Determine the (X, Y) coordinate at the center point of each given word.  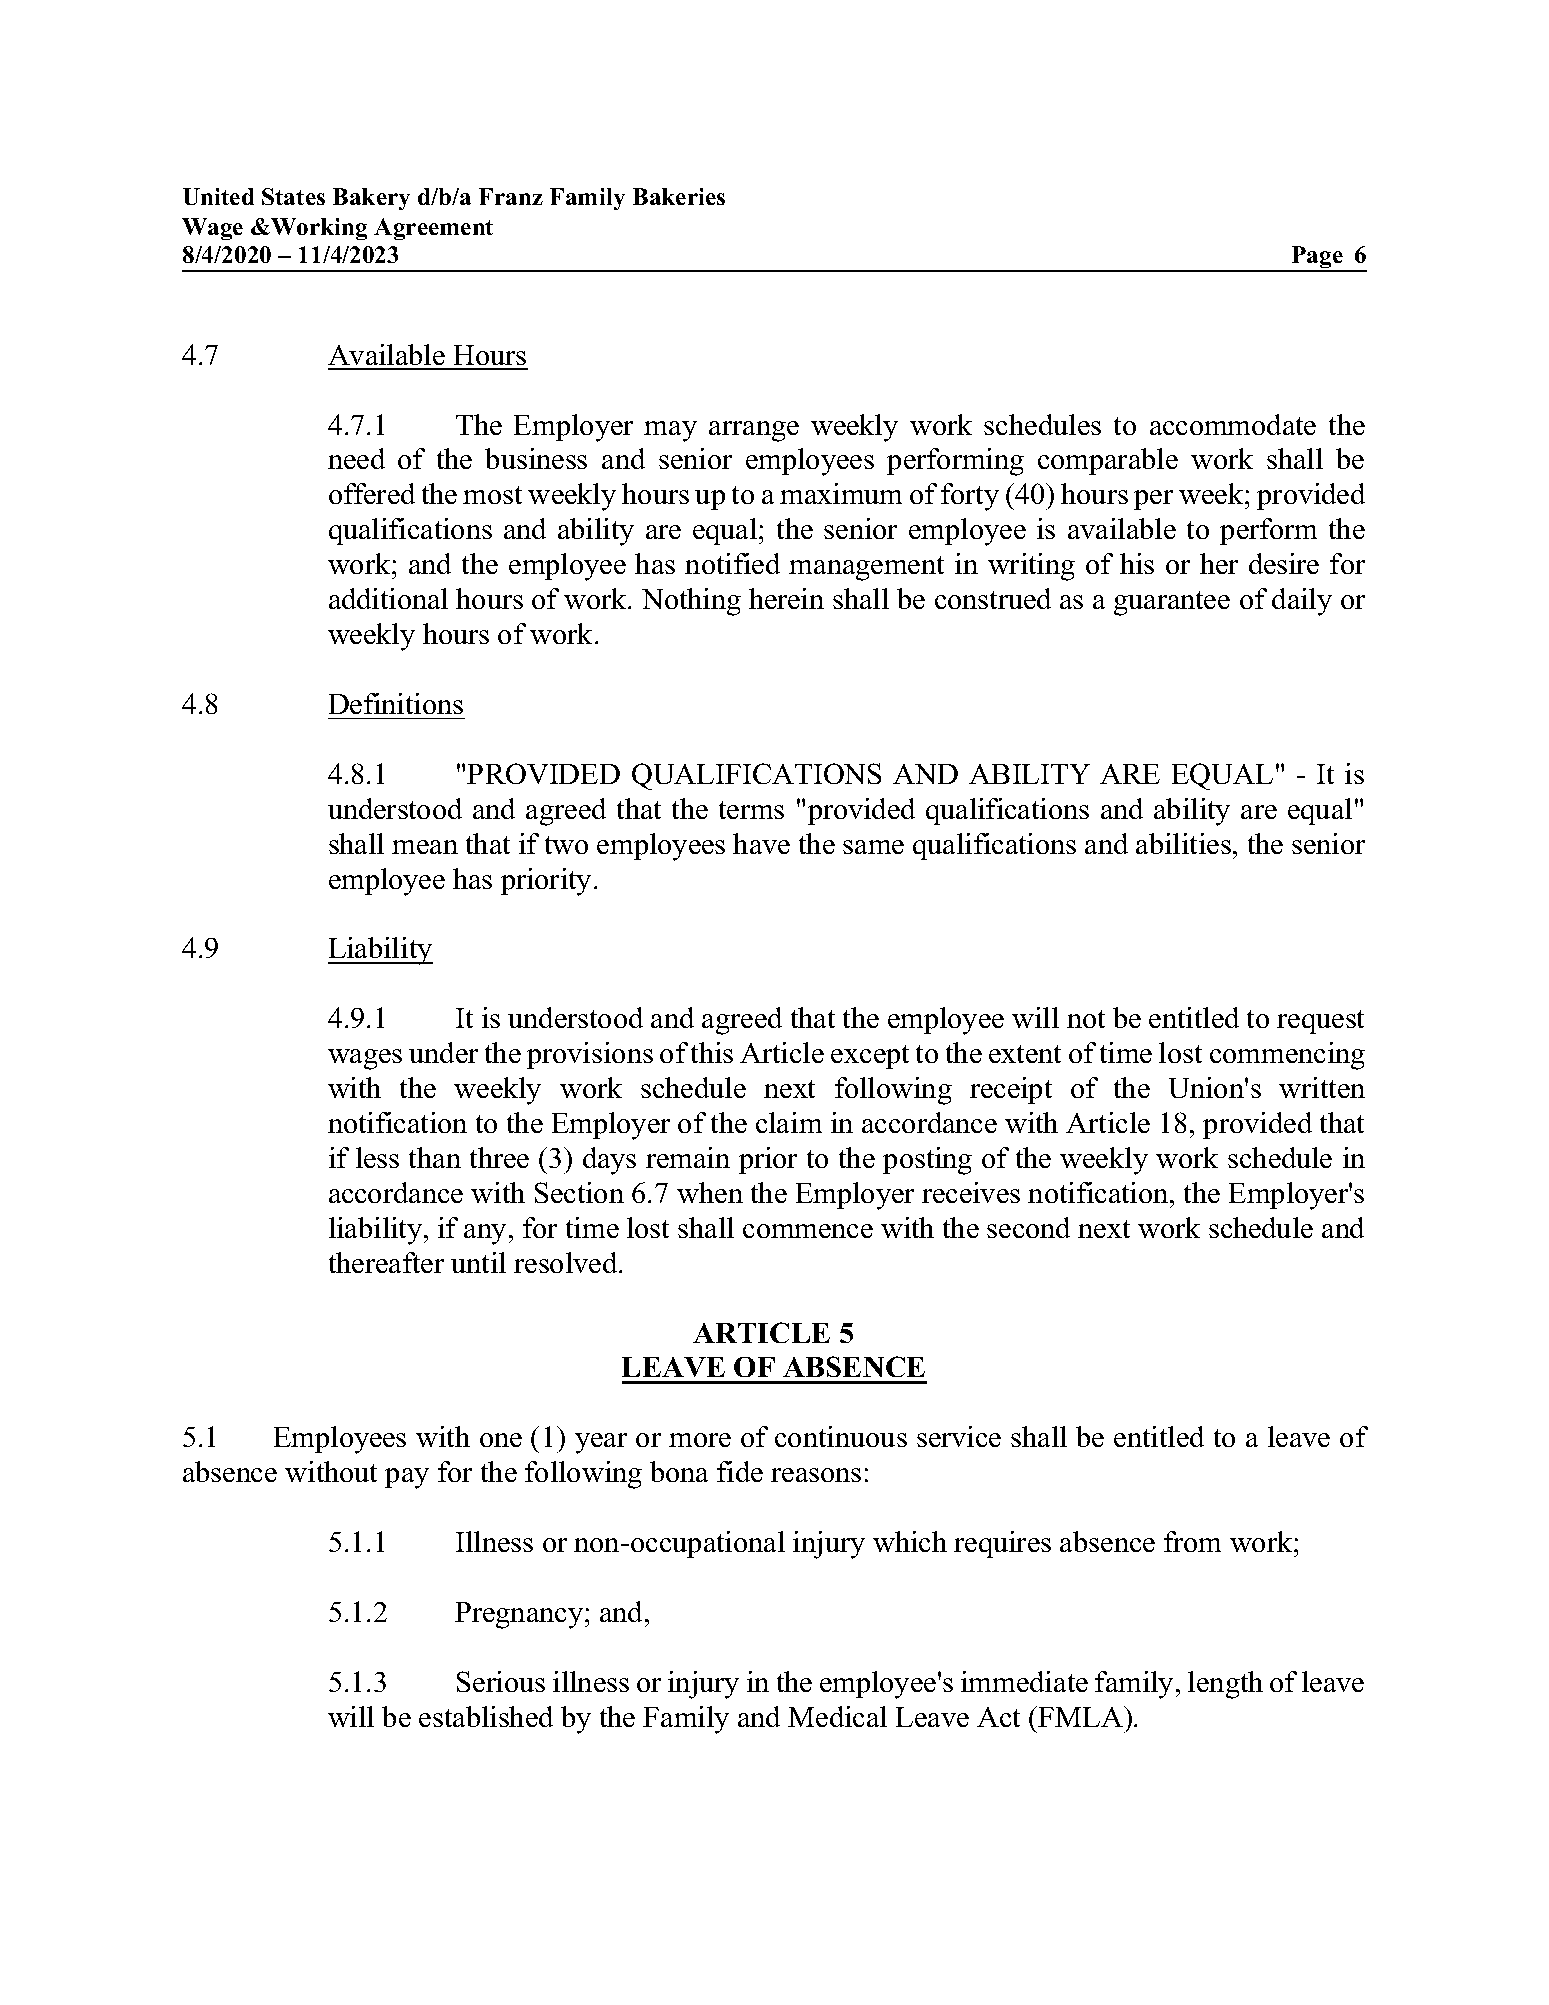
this (712, 1052)
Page (1317, 259)
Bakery (371, 199)
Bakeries (679, 196)
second (1028, 1227)
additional (388, 598)
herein (786, 598)
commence (808, 1231)
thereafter (386, 1262)
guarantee (1172, 603)
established (486, 1716)
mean (425, 847)
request (1320, 1022)
